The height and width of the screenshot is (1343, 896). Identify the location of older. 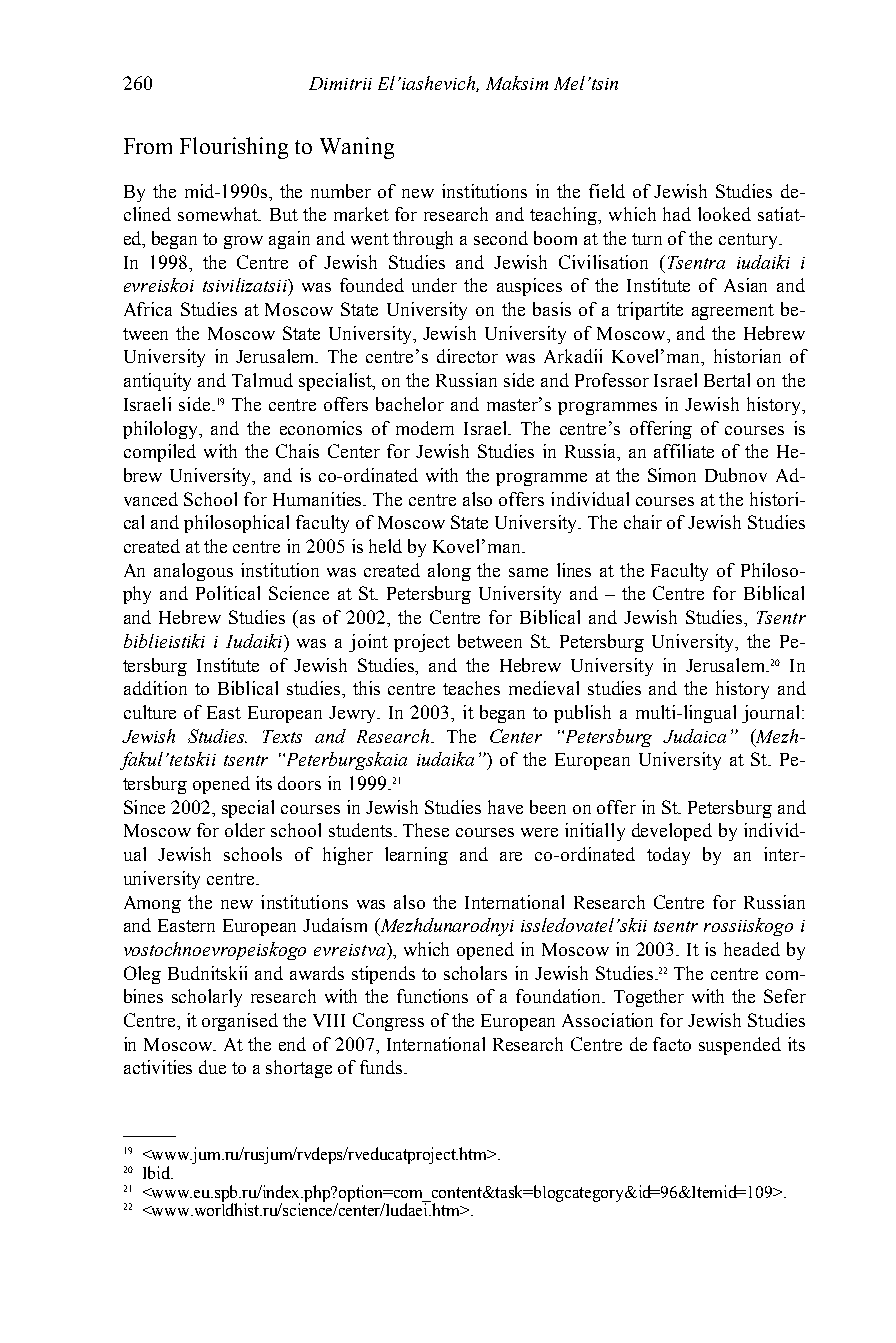
(245, 830).
